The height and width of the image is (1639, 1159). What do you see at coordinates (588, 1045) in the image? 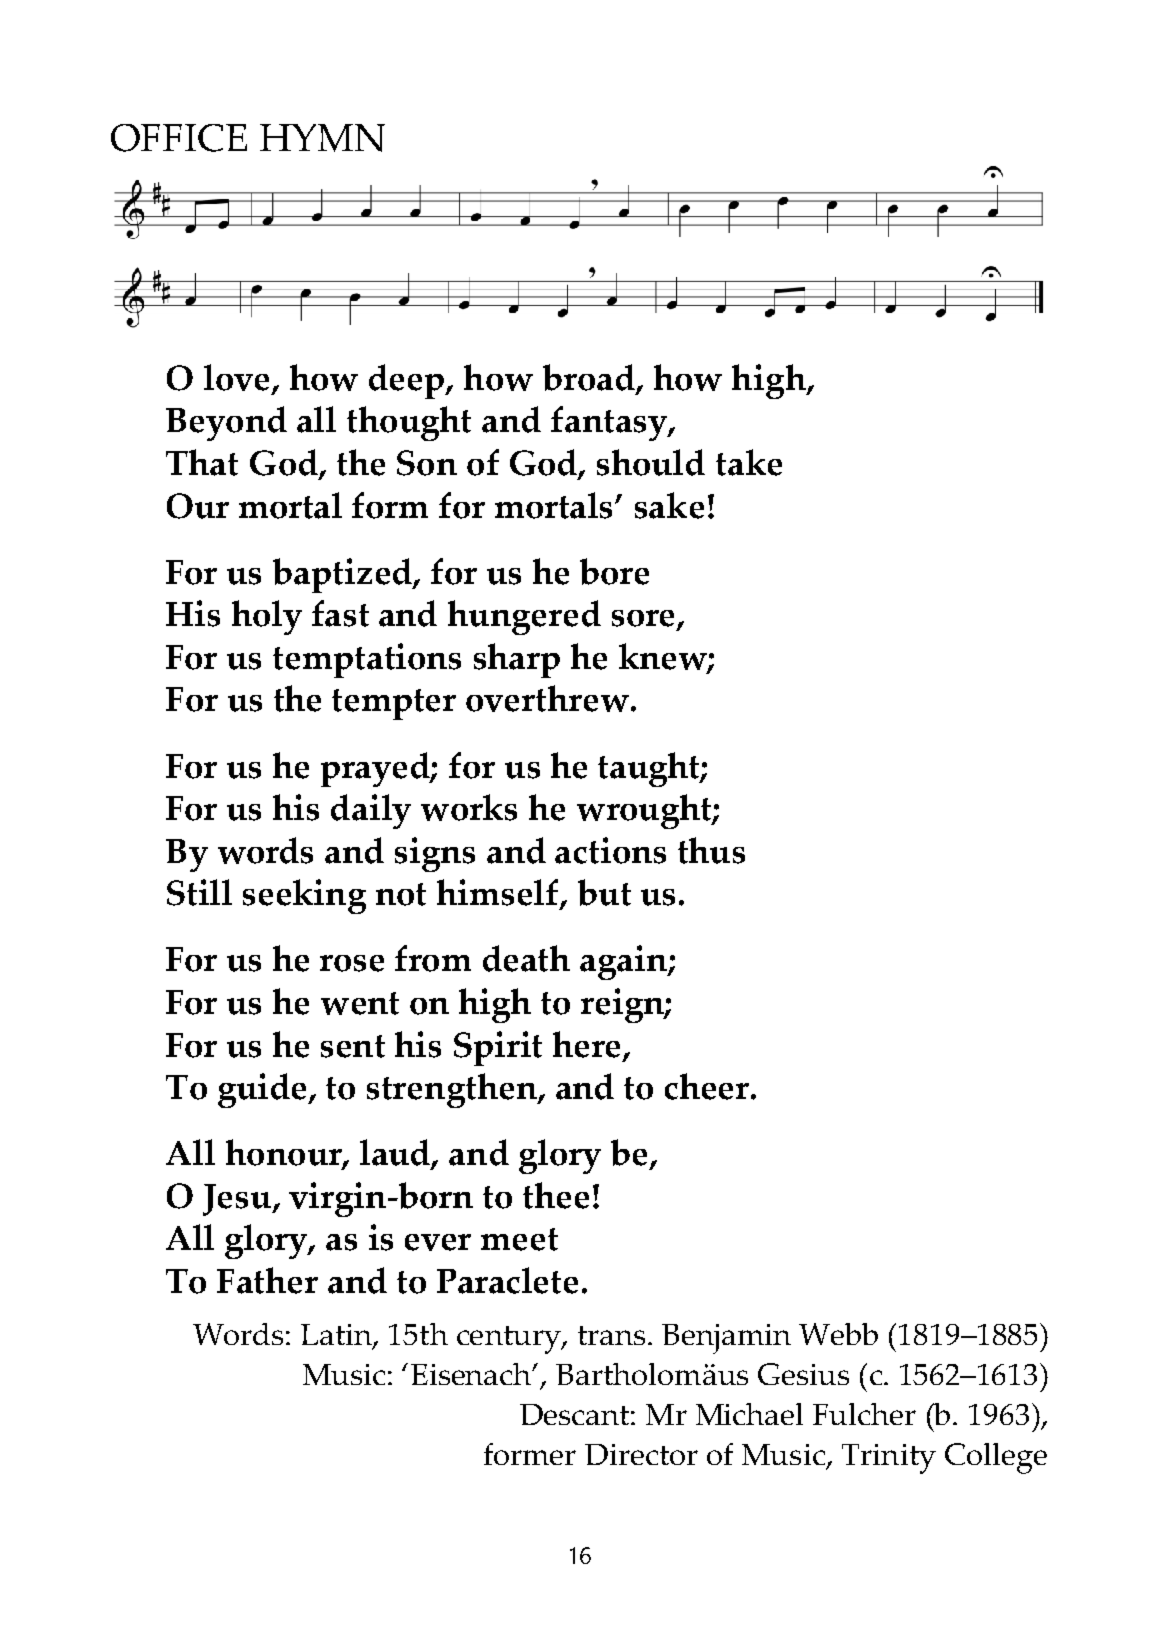
I see `here` at bounding box center [588, 1045].
